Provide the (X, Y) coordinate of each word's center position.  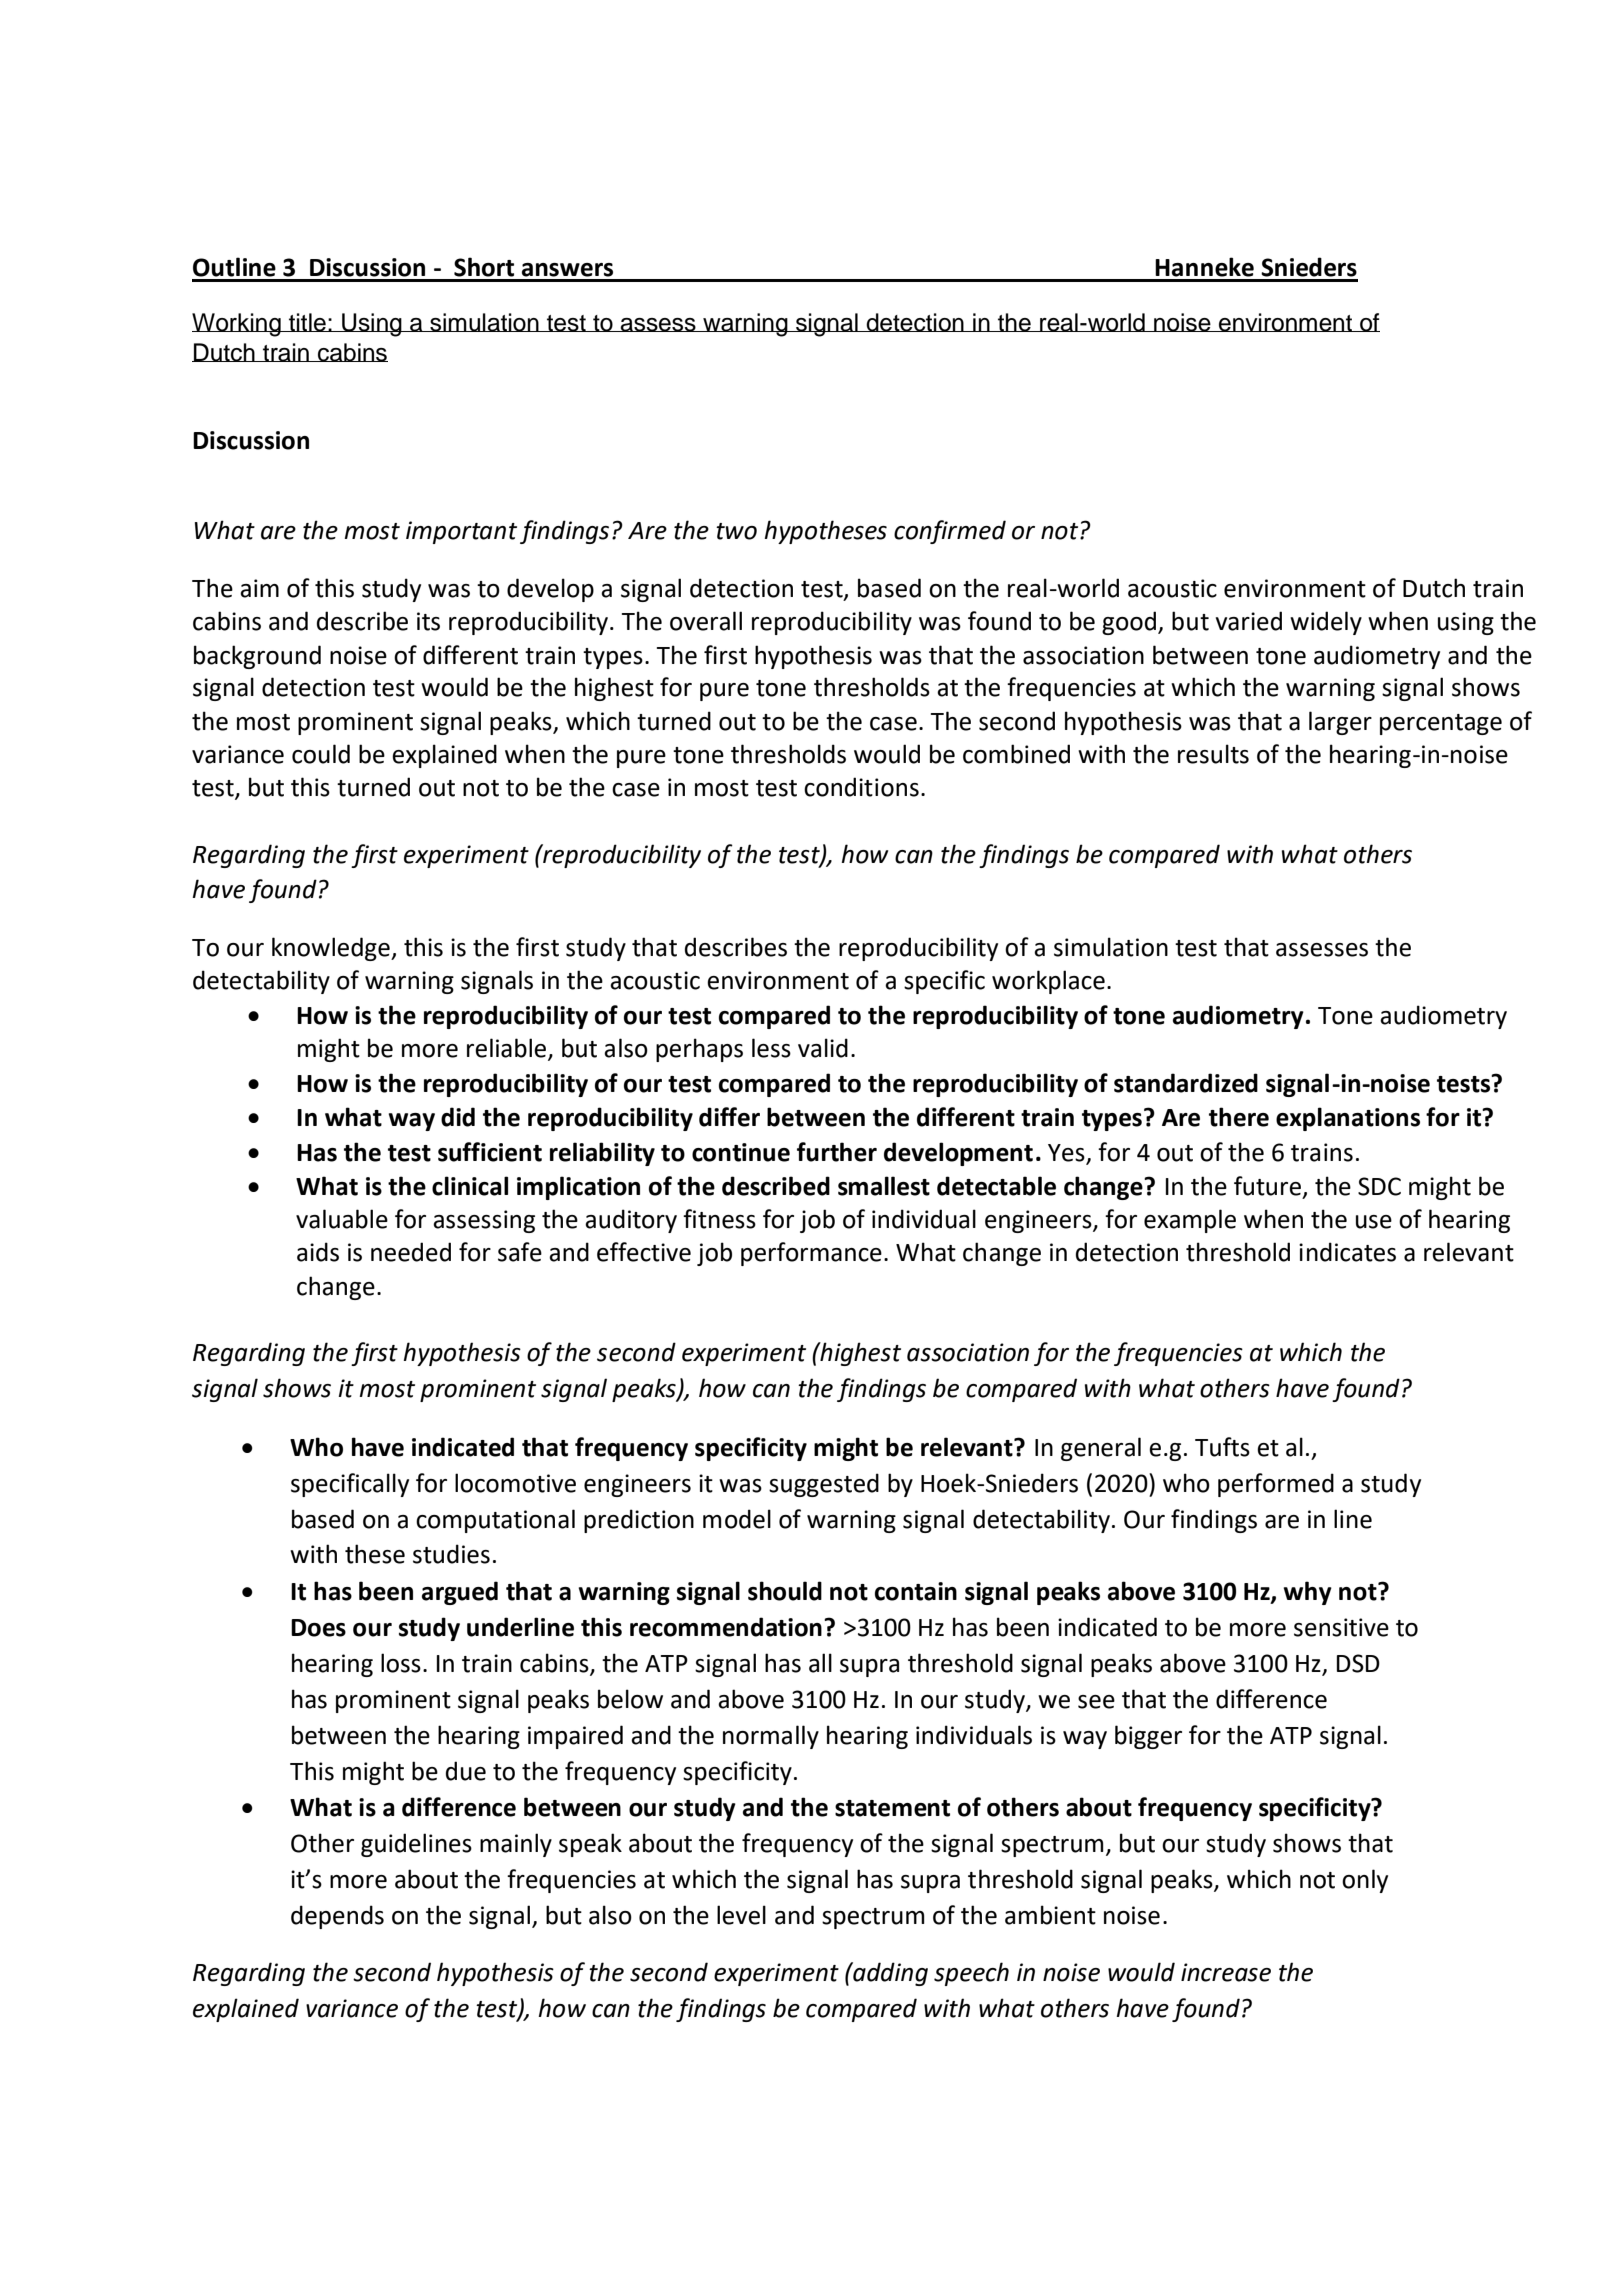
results (1213, 754)
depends (337, 1917)
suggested (824, 1485)
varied (1249, 621)
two (736, 531)
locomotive (515, 1483)
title (307, 322)
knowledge (332, 949)
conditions (861, 787)
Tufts (1222, 1447)
